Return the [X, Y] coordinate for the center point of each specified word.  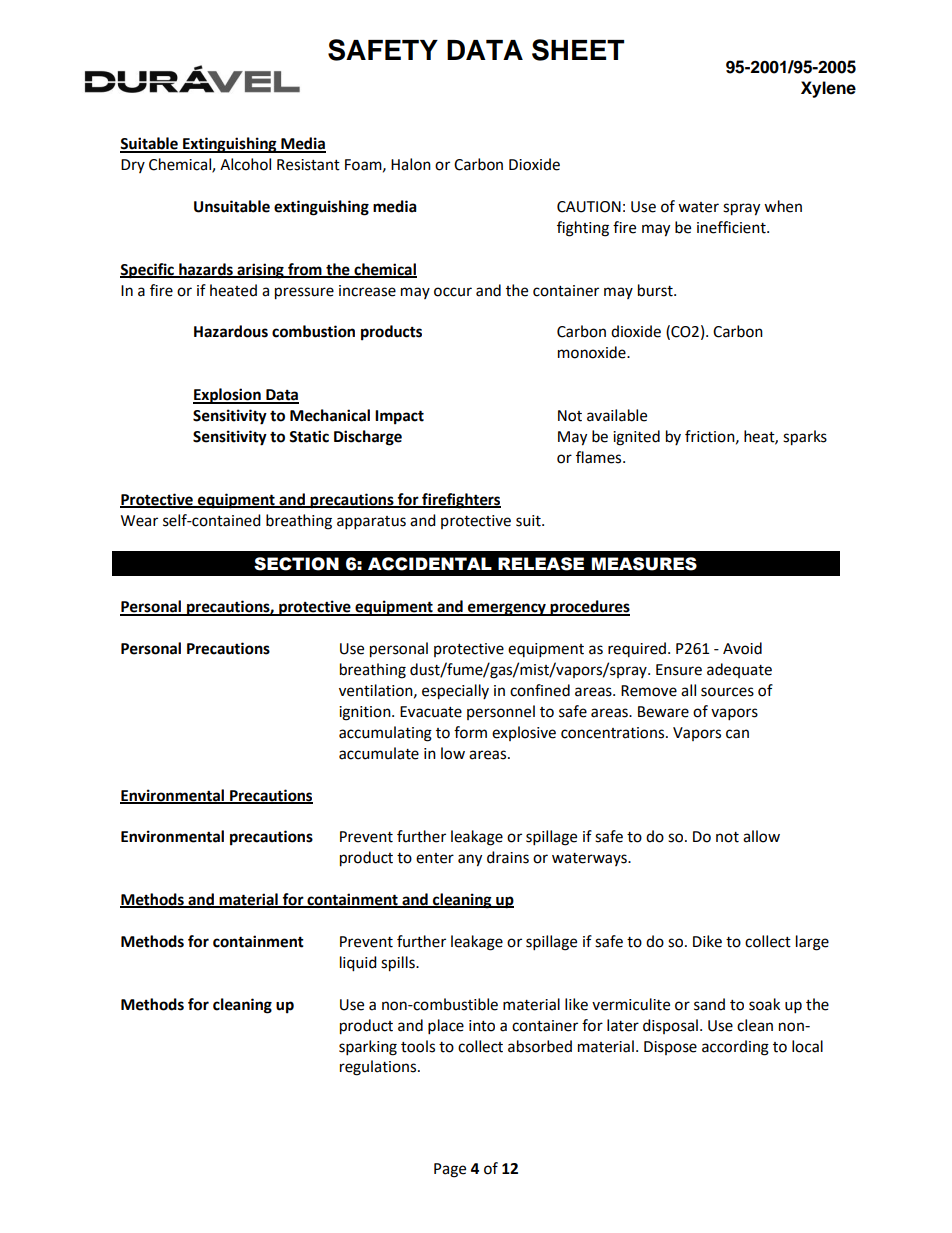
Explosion [228, 396]
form [470, 732]
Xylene [828, 89]
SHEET [578, 50]
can [737, 734]
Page [450, 1170]
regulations [379, 1068]
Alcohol [245, 164]
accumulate [379, 753]
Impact [399, 417]
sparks [805, 438]
